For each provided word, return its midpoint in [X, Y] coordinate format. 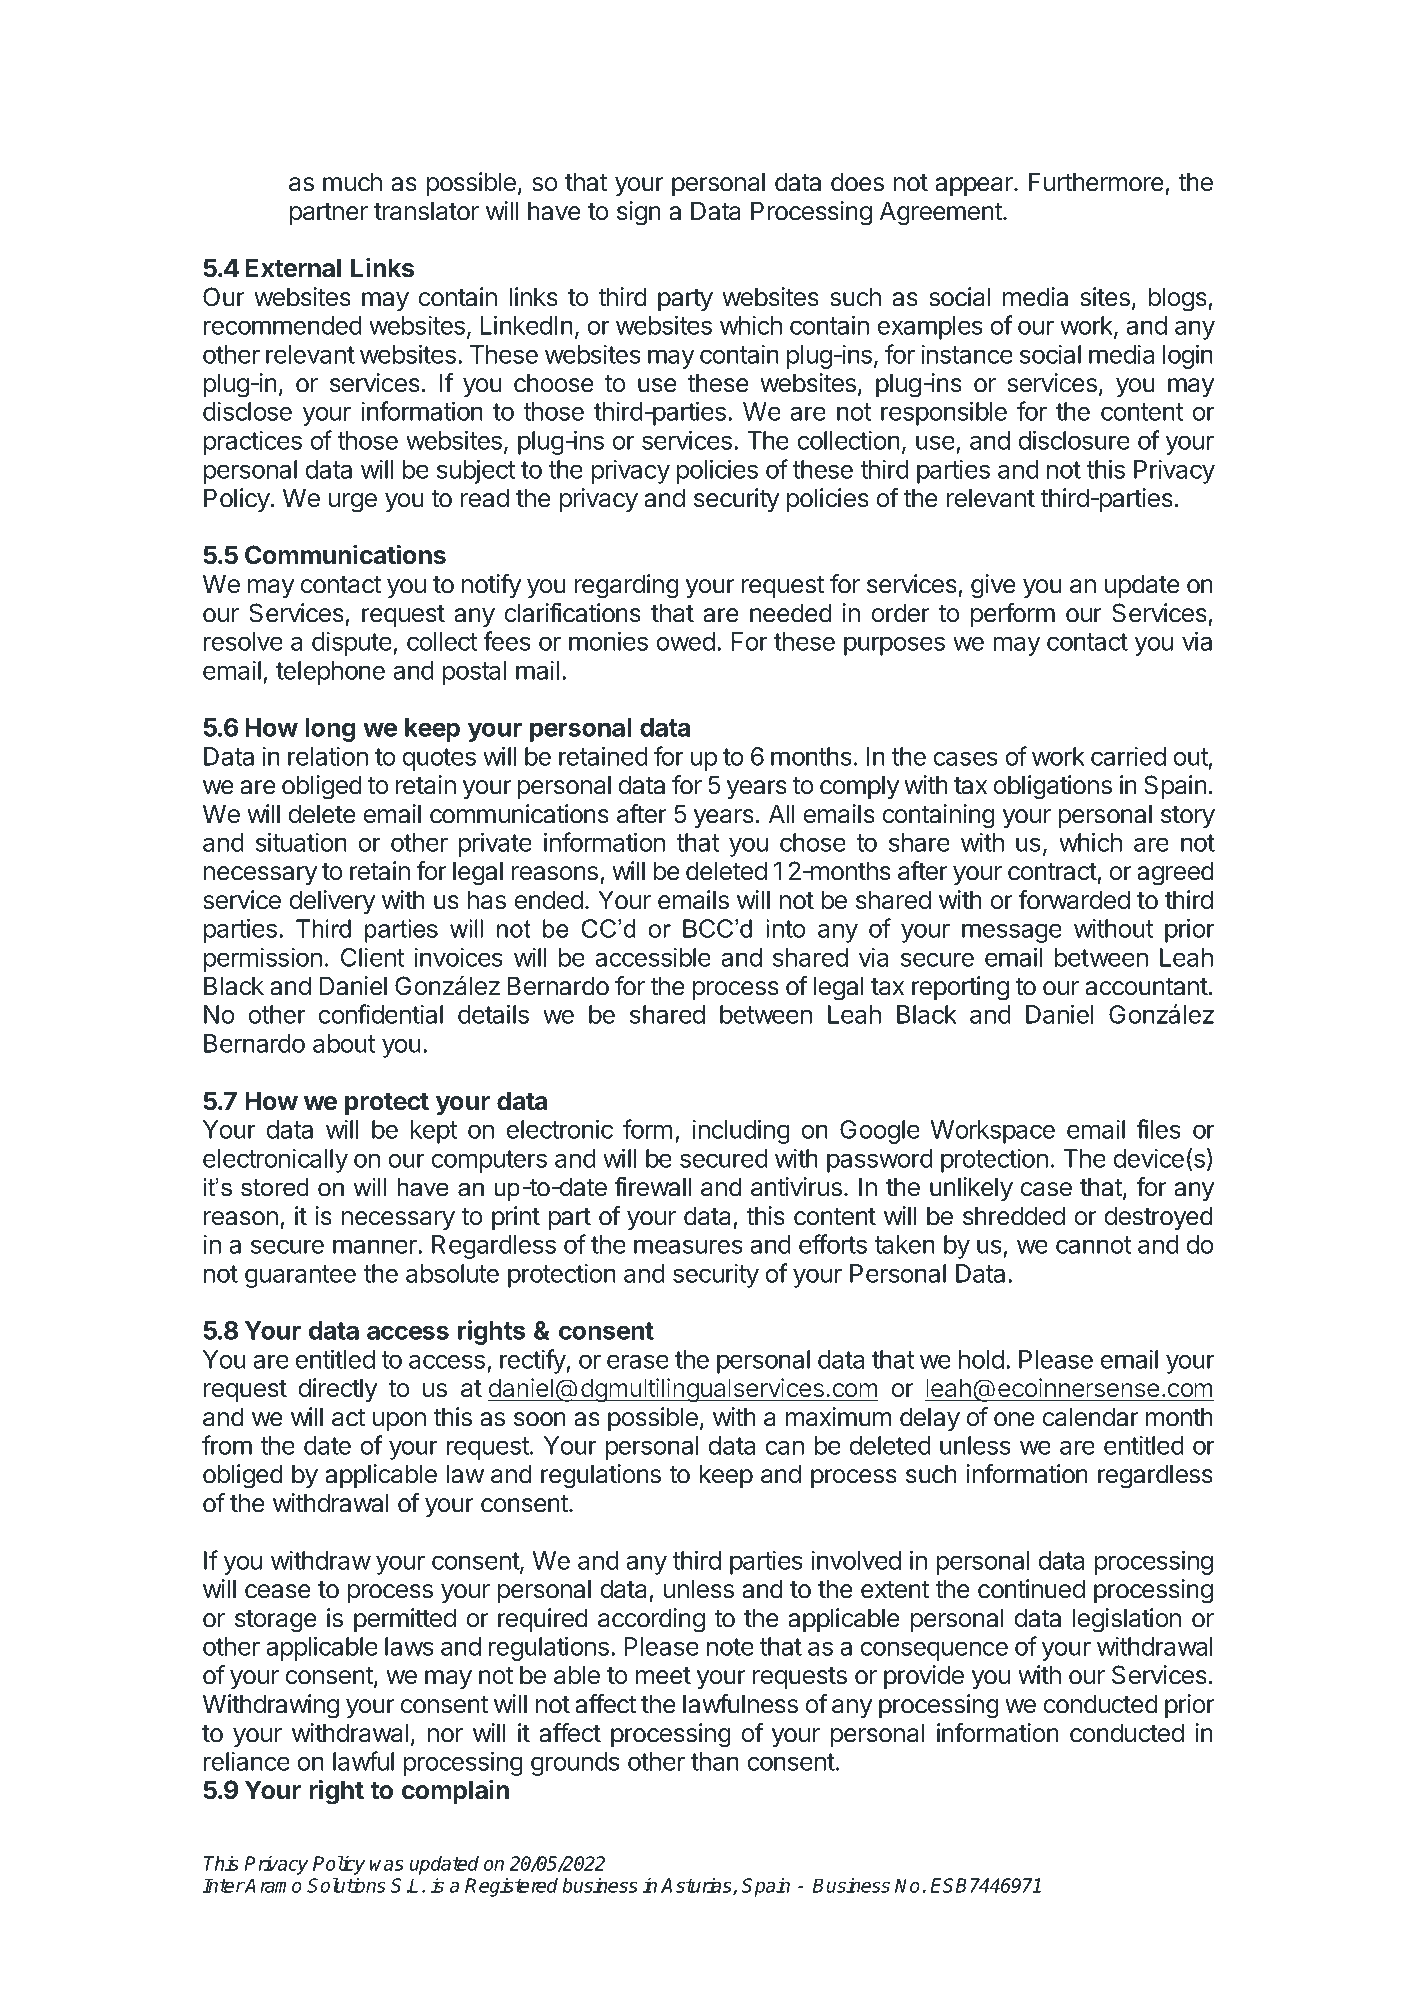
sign [639, 213]
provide [924, 1677]
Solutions [346, 1885]
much [352, 182]
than [715, 1761]
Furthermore [1096, 182]
